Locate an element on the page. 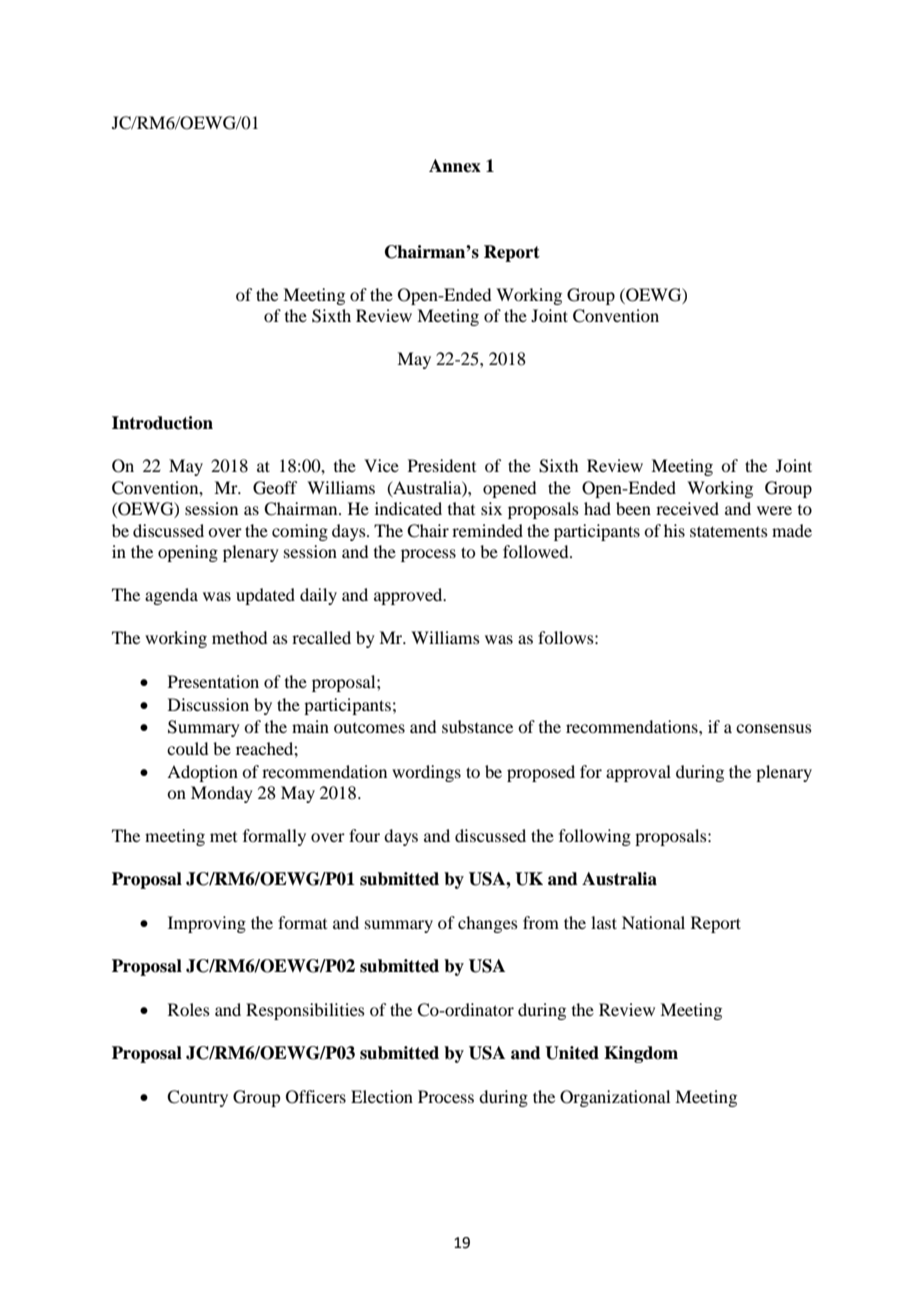 The height and width of the image is (1308, 924). Discussion is located at coordinates (208, 704).
